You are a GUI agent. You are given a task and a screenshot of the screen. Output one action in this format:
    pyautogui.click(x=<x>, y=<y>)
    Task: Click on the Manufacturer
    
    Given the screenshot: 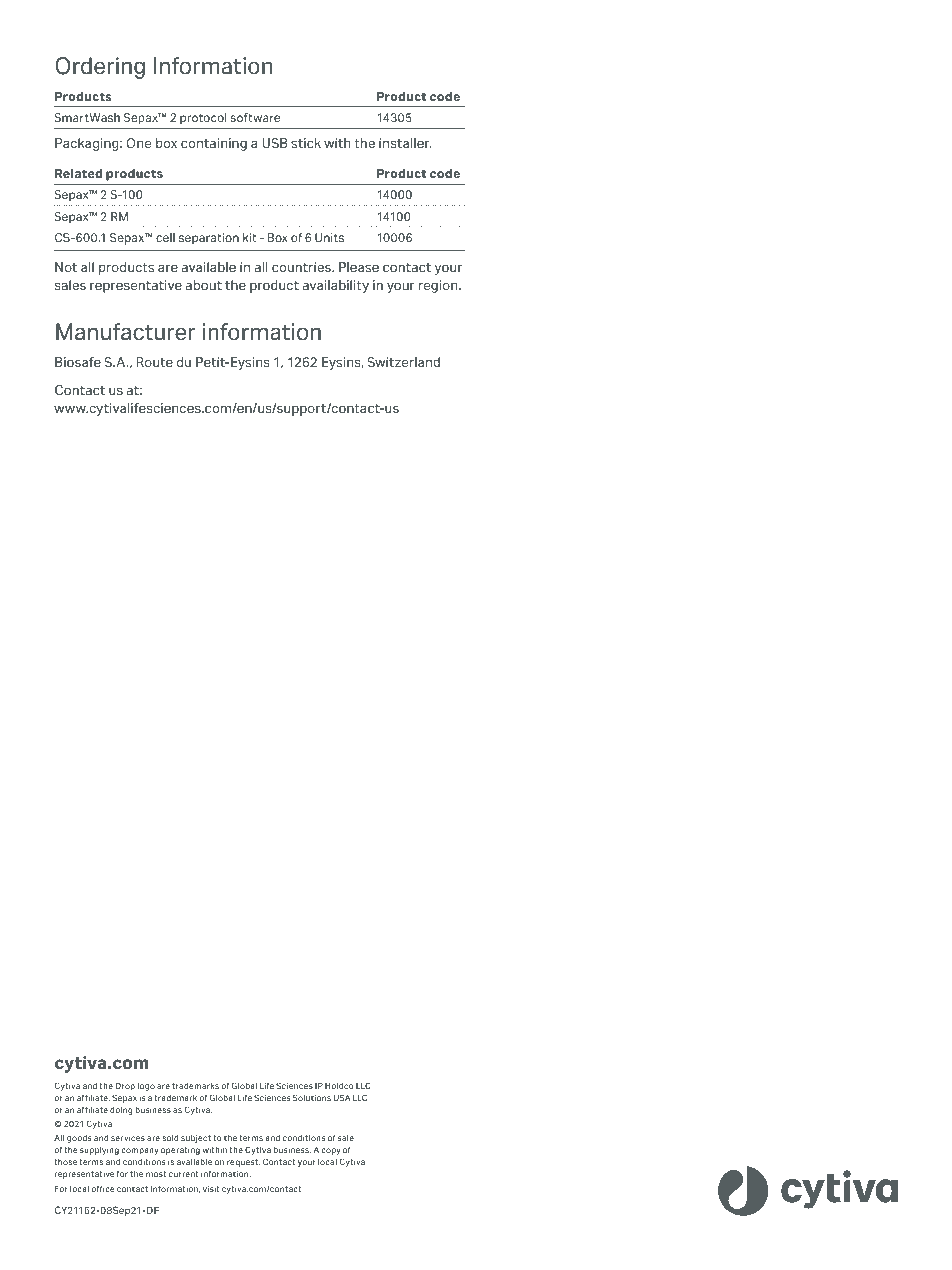 What is the action you would take?
    pyautogui.click(x=126, y=332)
